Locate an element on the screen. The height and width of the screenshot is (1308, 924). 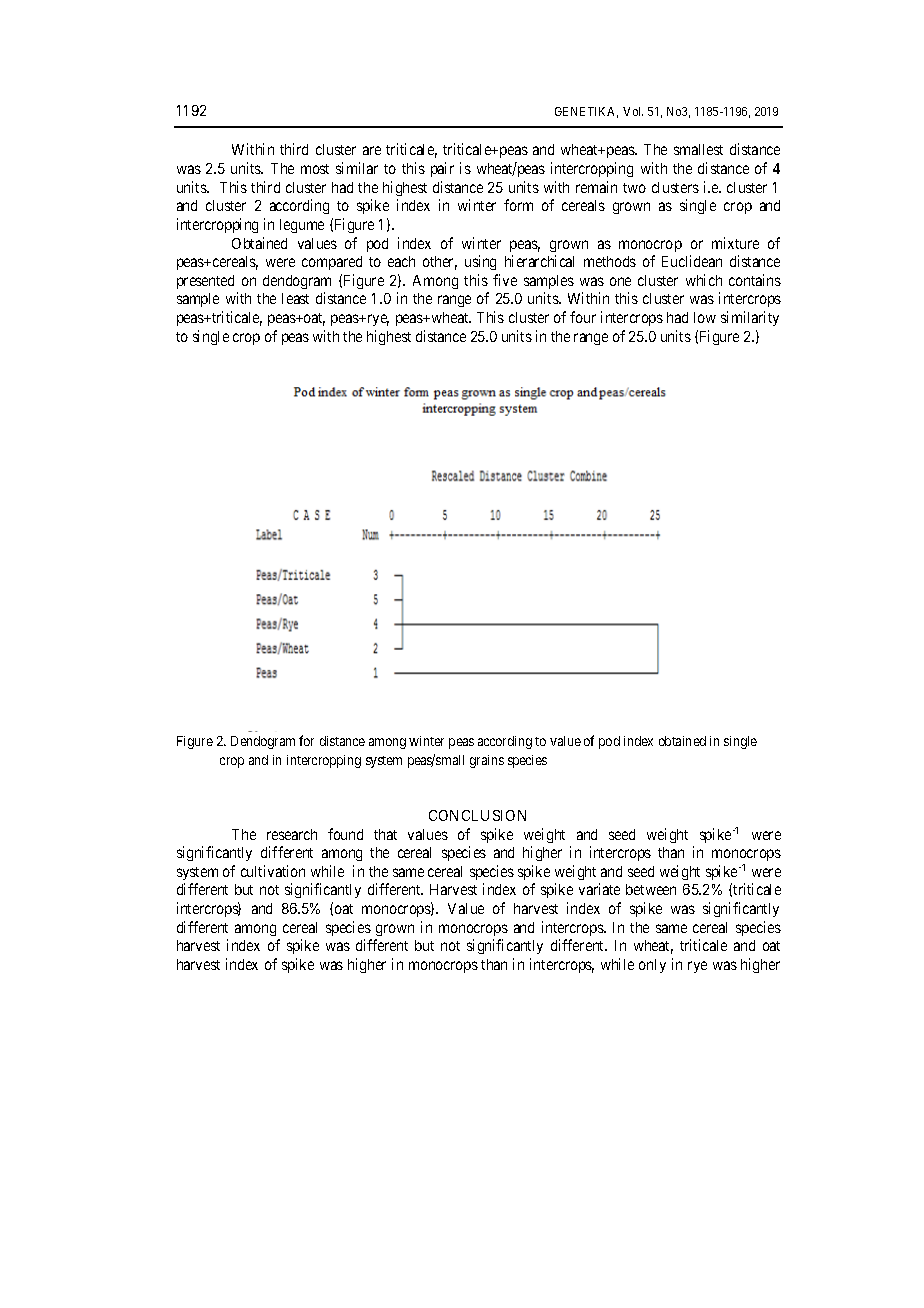
pair is located at coordinates (442, 169).
